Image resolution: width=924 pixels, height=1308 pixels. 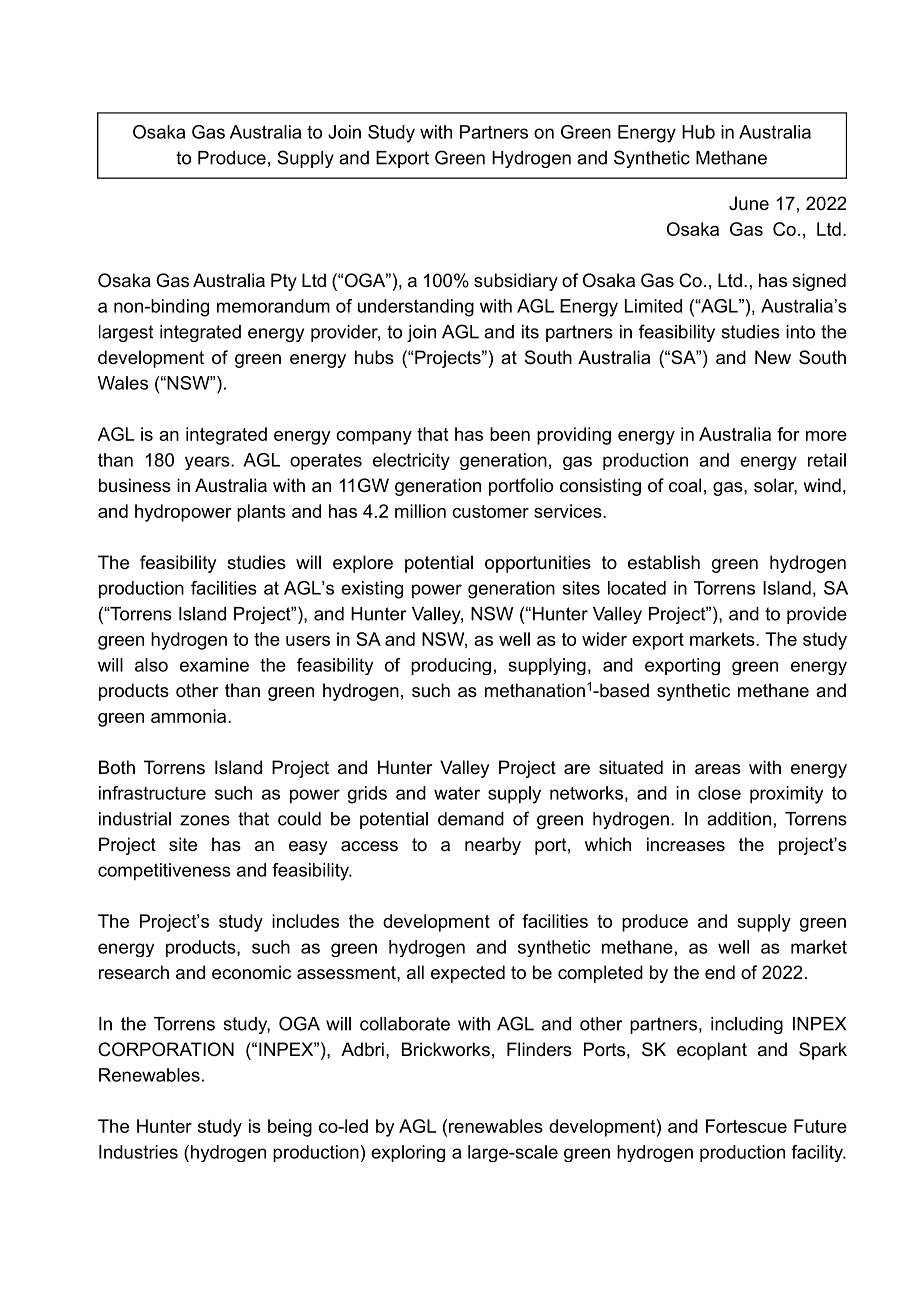 What do you see at coordinates (718, 769) in the image?
I see `areas` at bounding box center [718, 769].
